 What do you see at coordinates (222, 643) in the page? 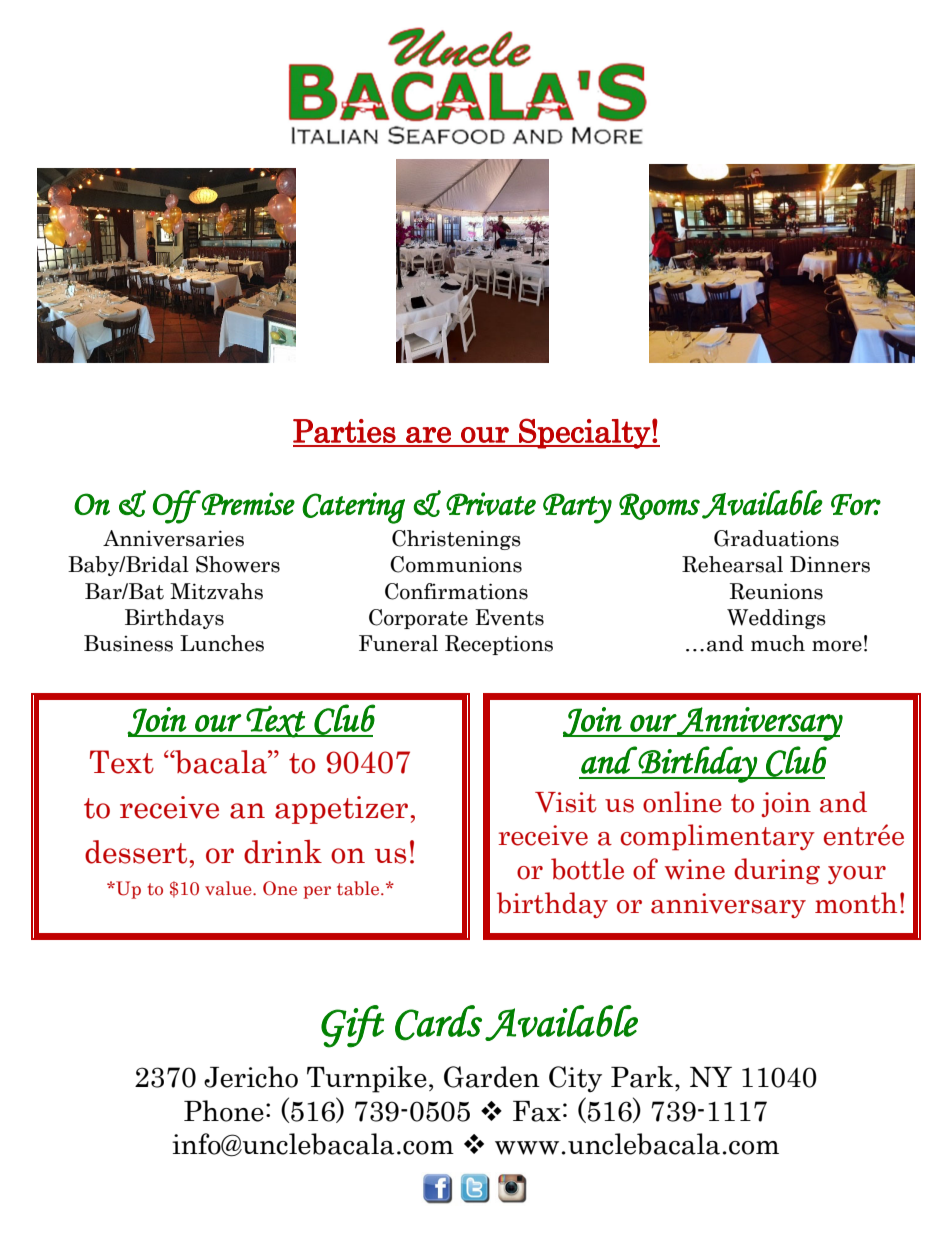
I see `Lunches` at bounding box center [222, 643].
